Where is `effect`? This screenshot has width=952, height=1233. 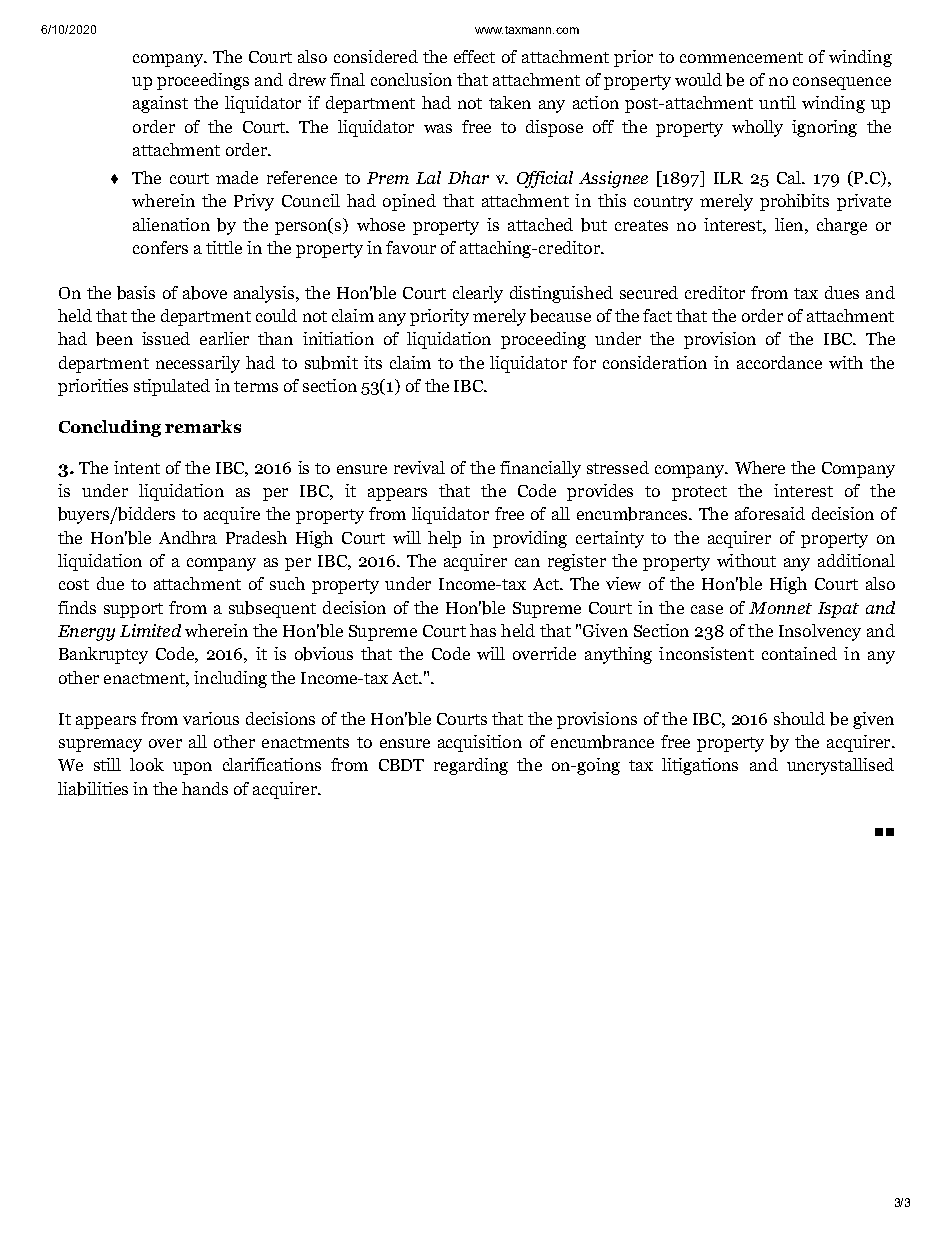
effect is located at coordinates (474, 56).
